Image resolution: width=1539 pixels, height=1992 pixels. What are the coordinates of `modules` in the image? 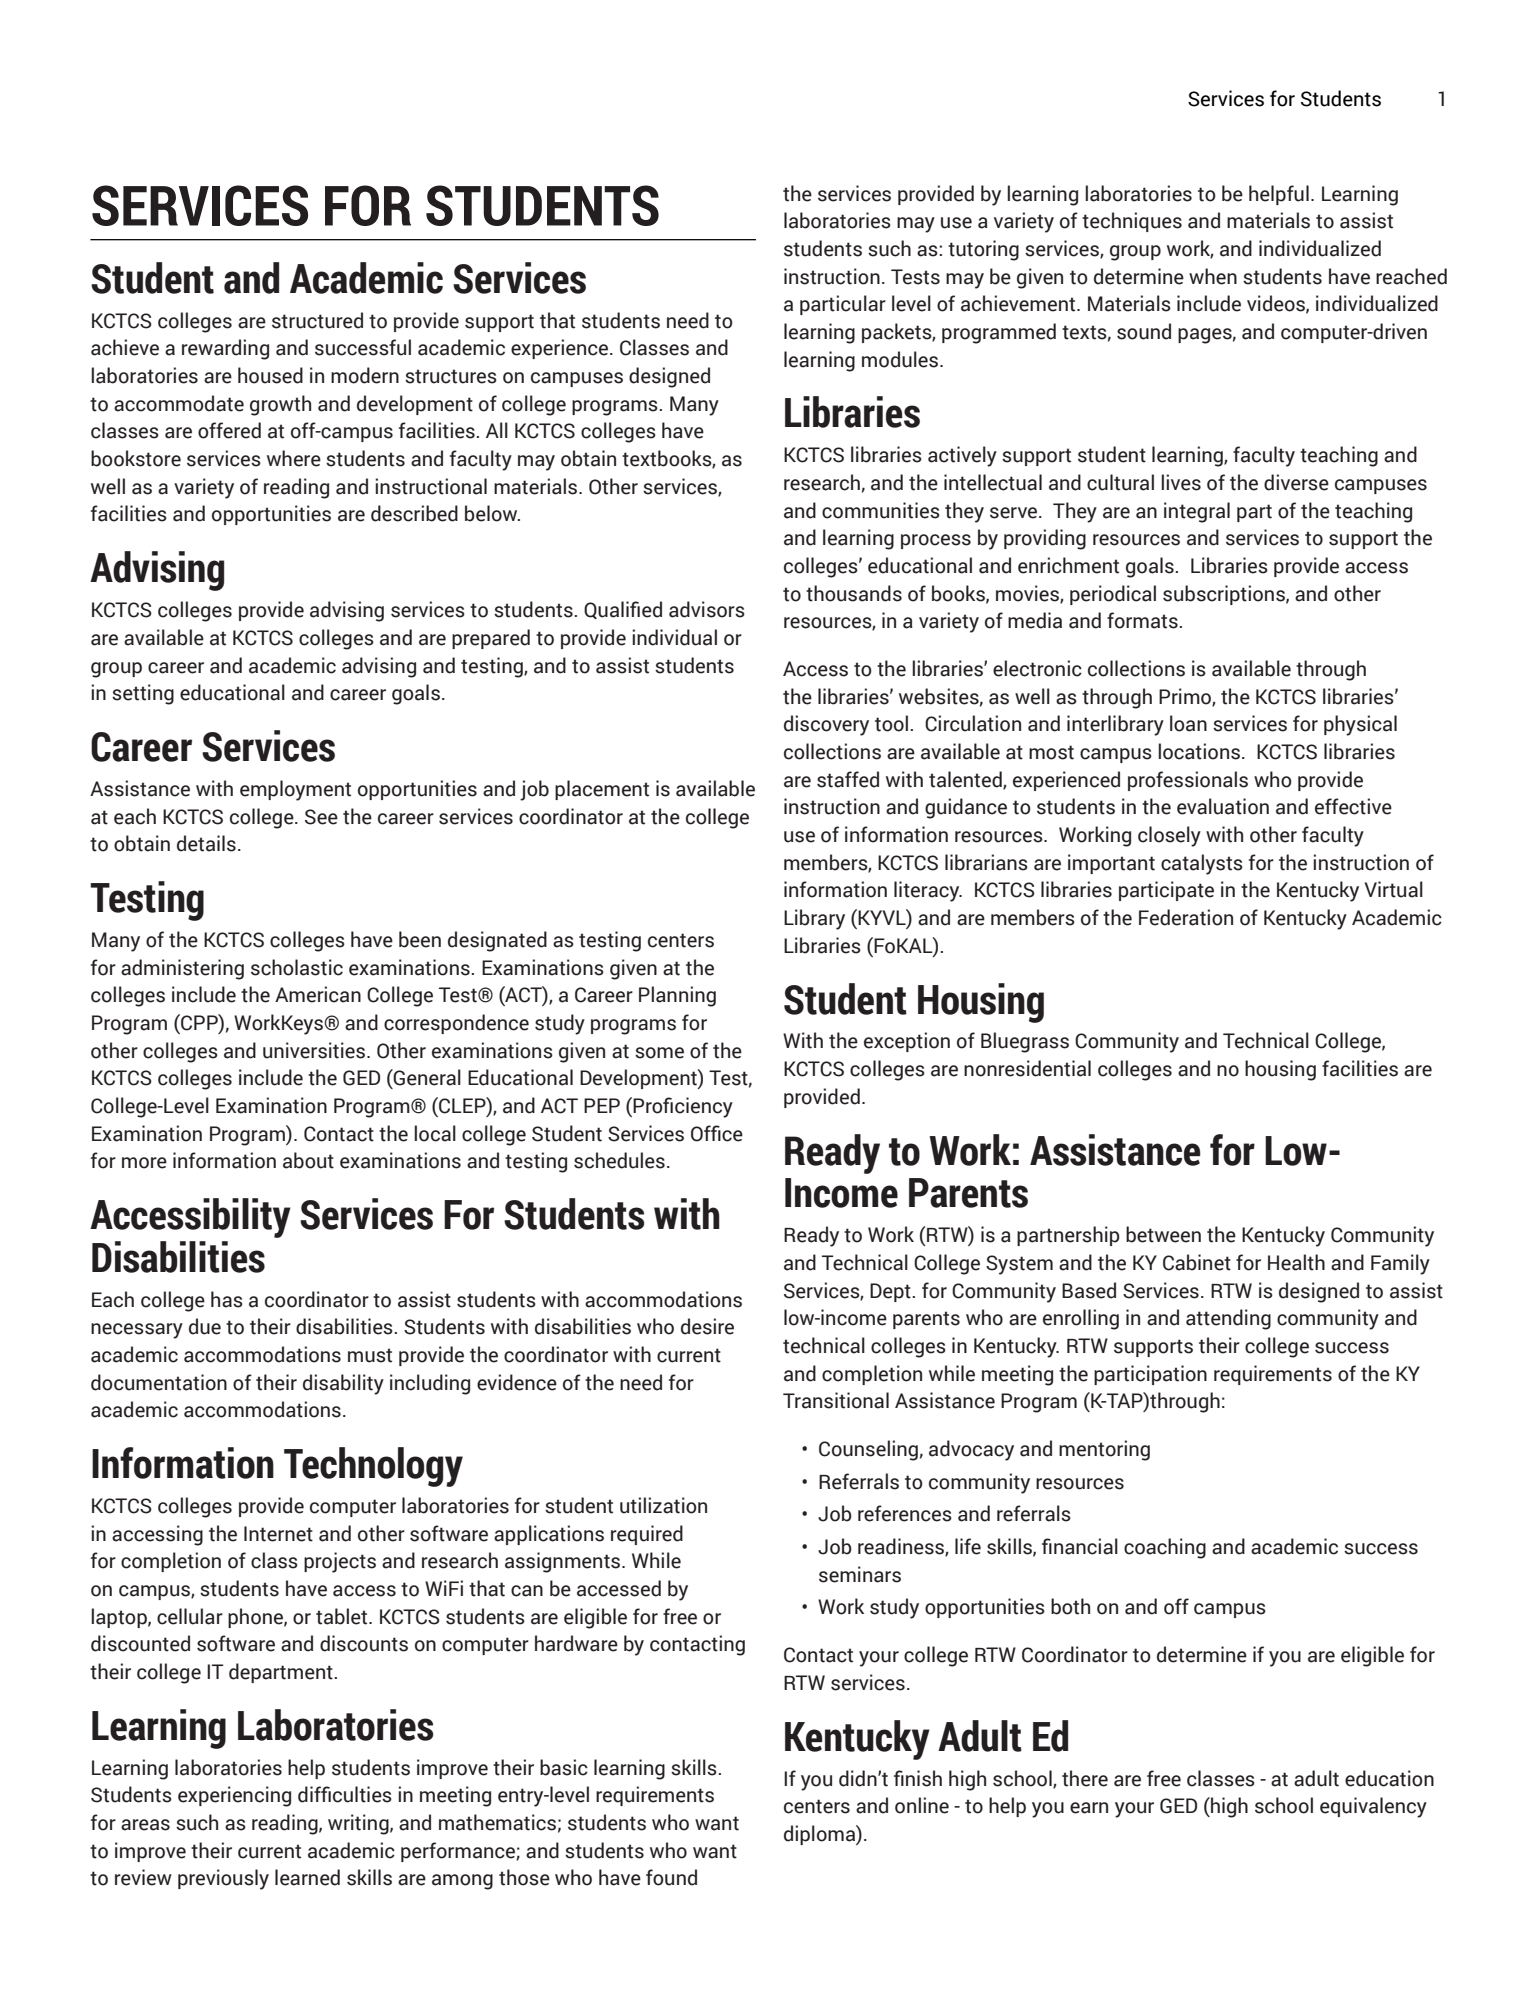 It's located at (901, 359).
